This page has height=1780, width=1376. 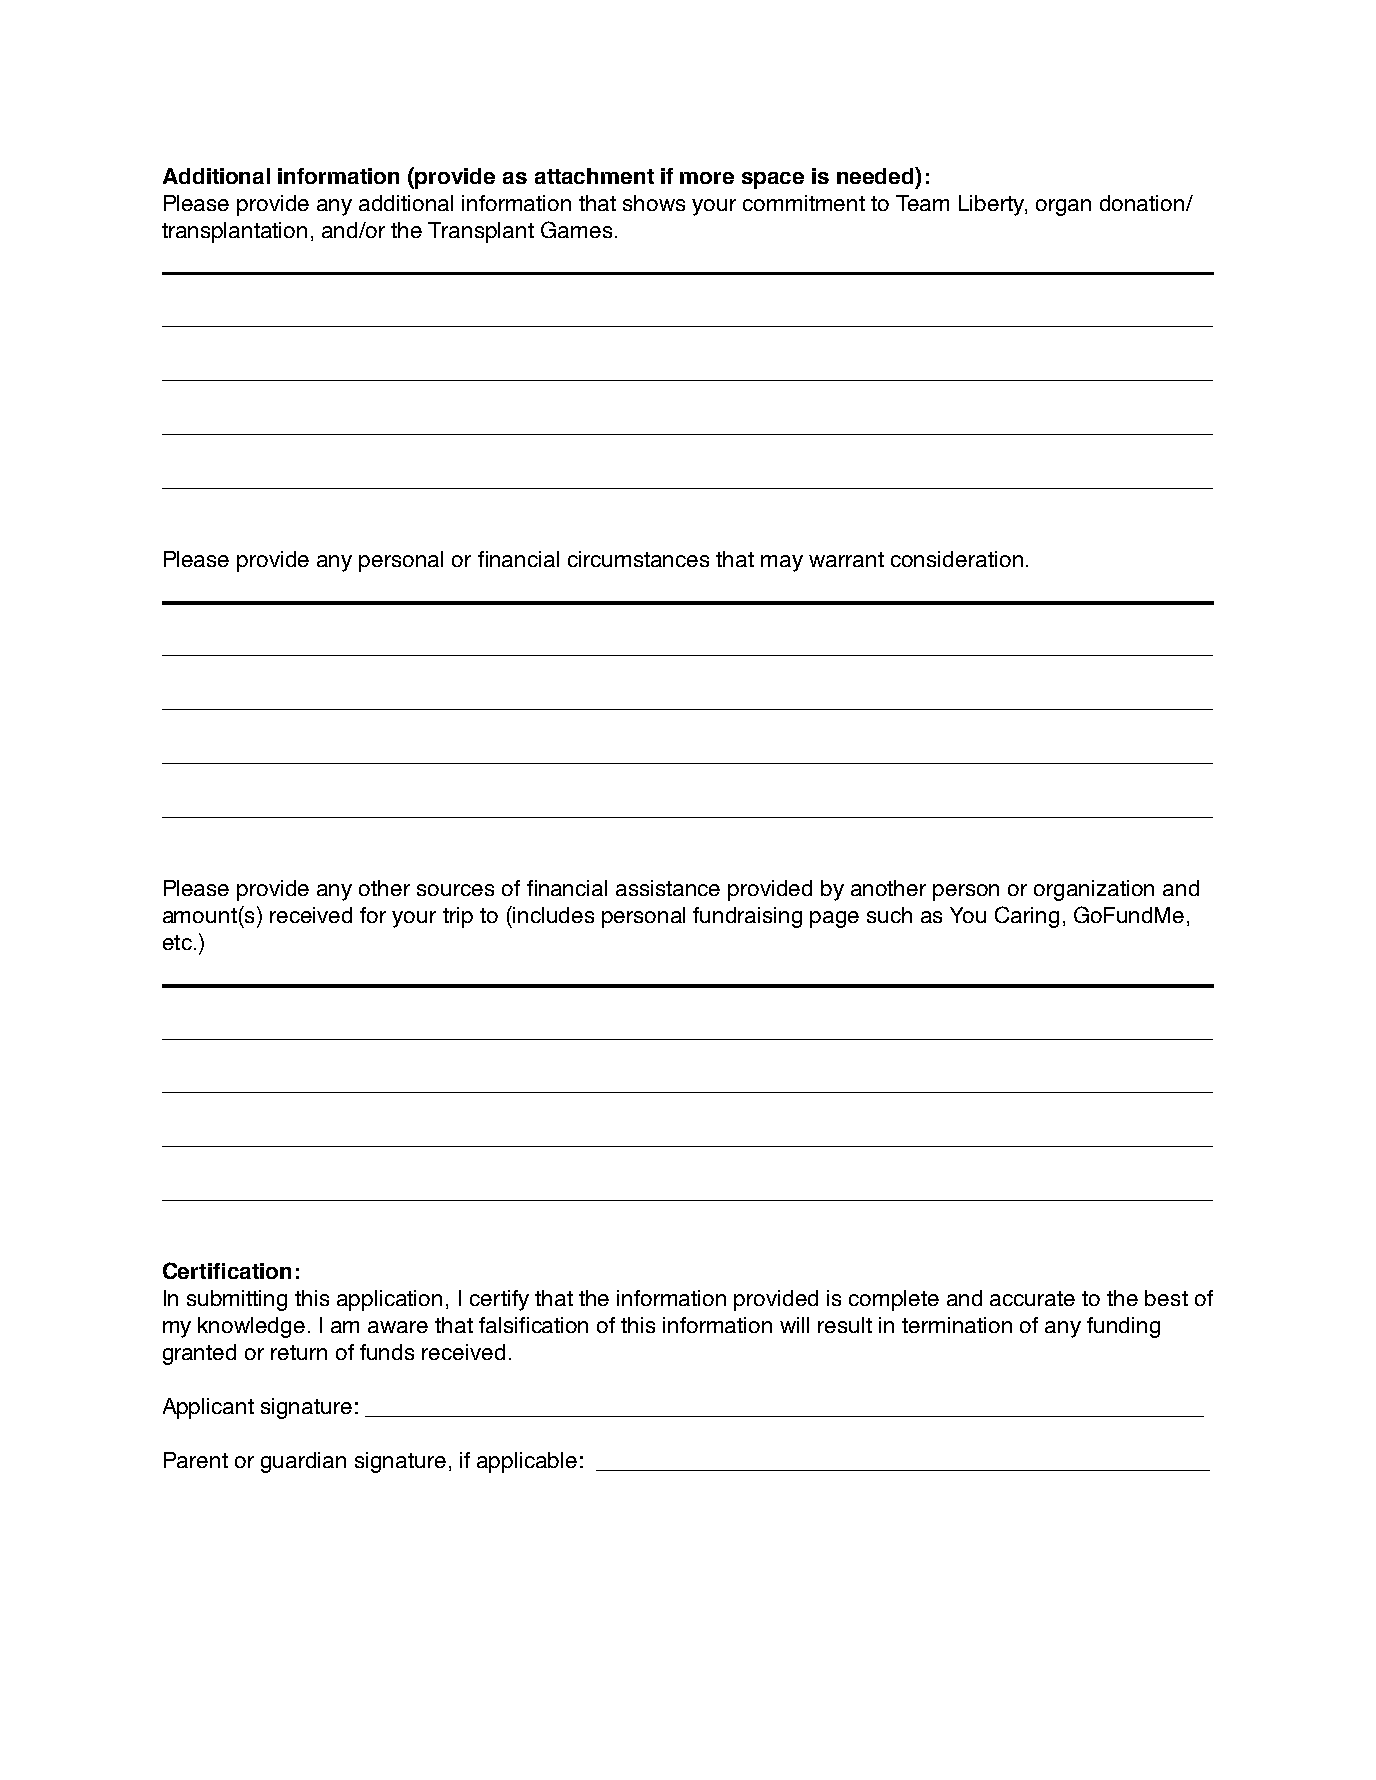 I want to click on applicable, so click(x=527, y=1462).
